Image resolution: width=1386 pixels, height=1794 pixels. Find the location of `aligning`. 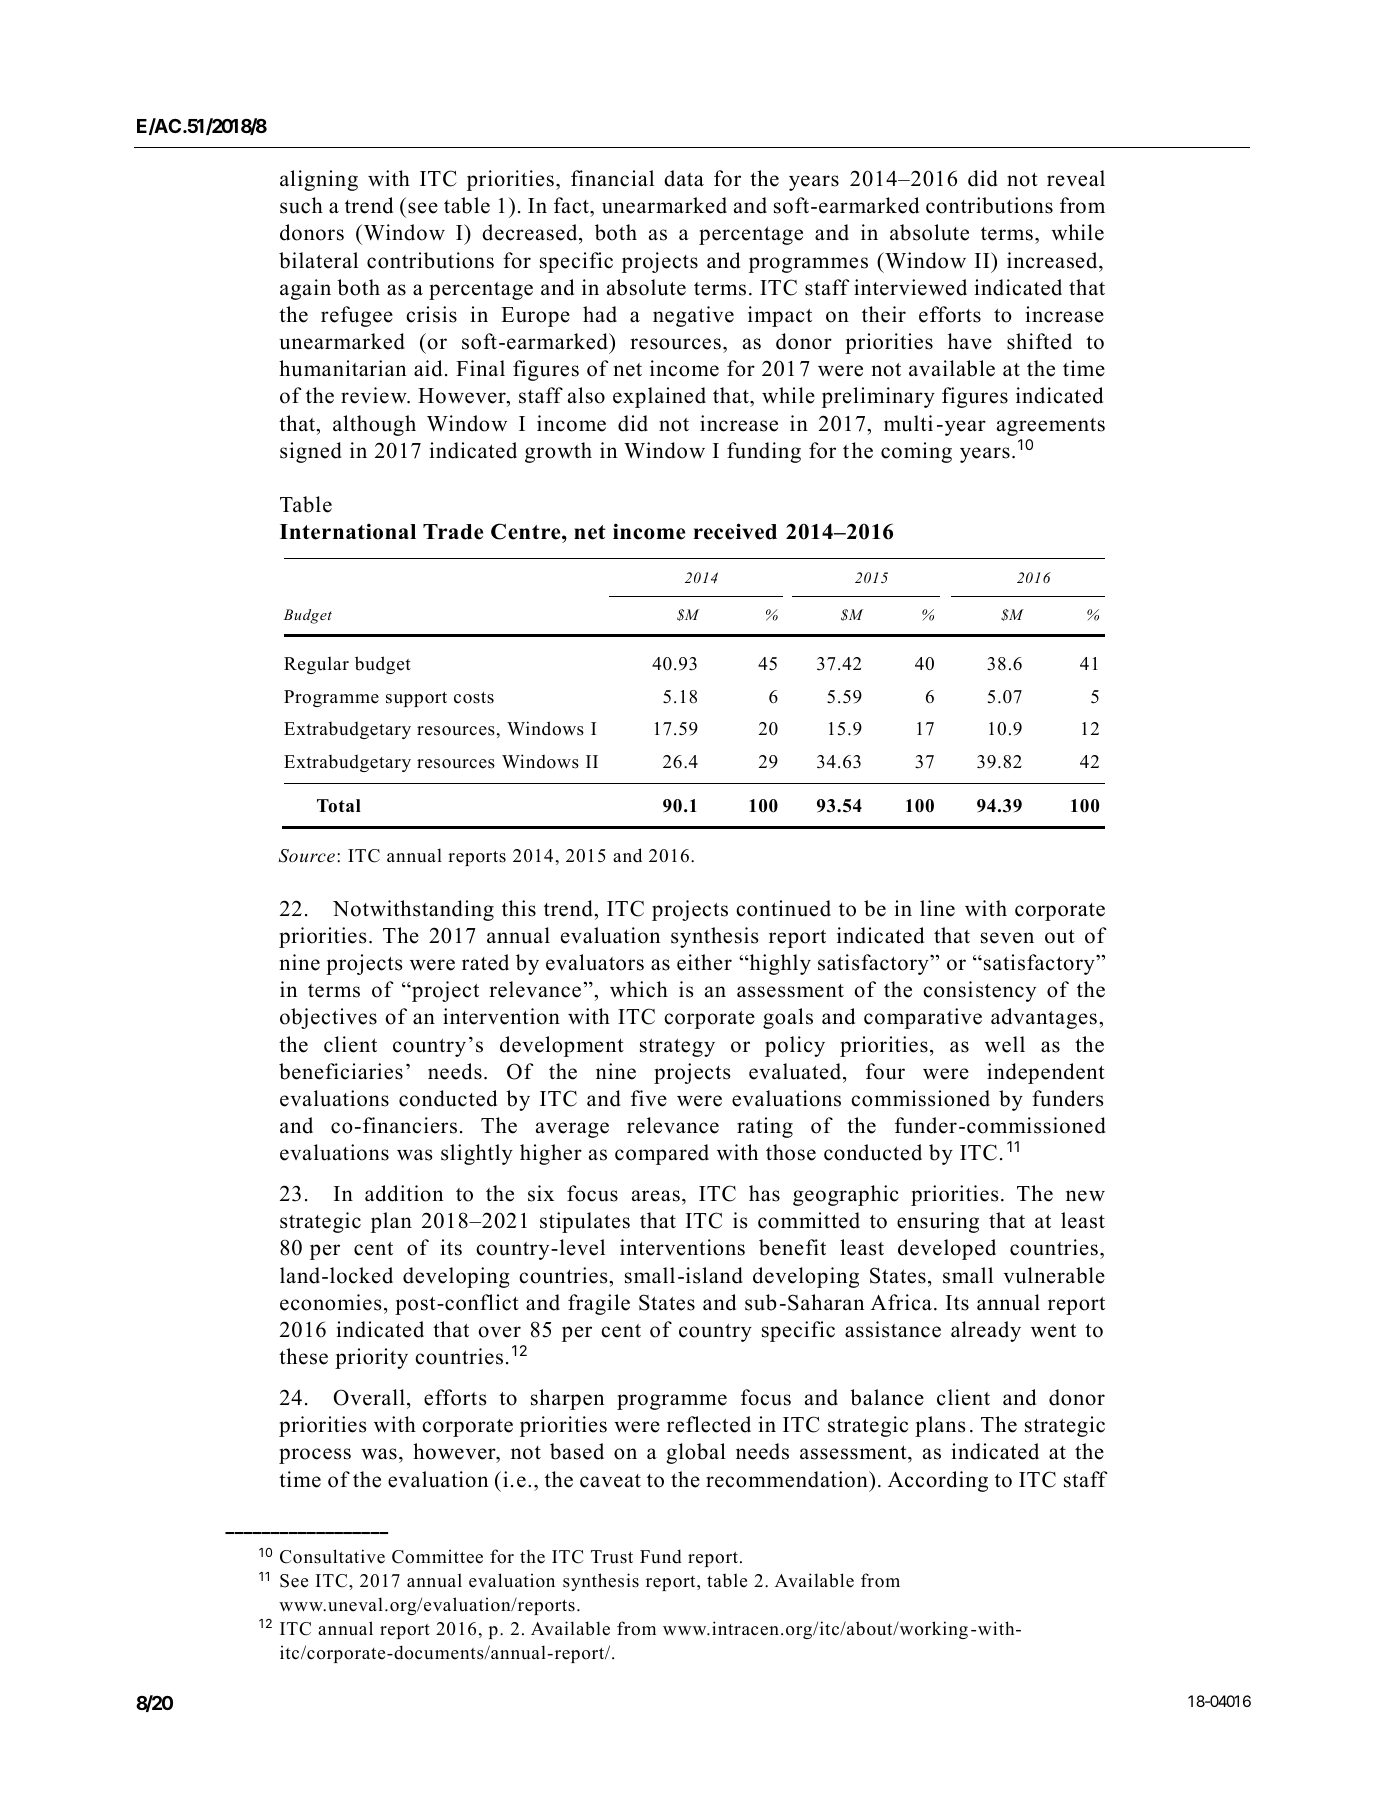

aligning is located at coordinates (319, 180).
